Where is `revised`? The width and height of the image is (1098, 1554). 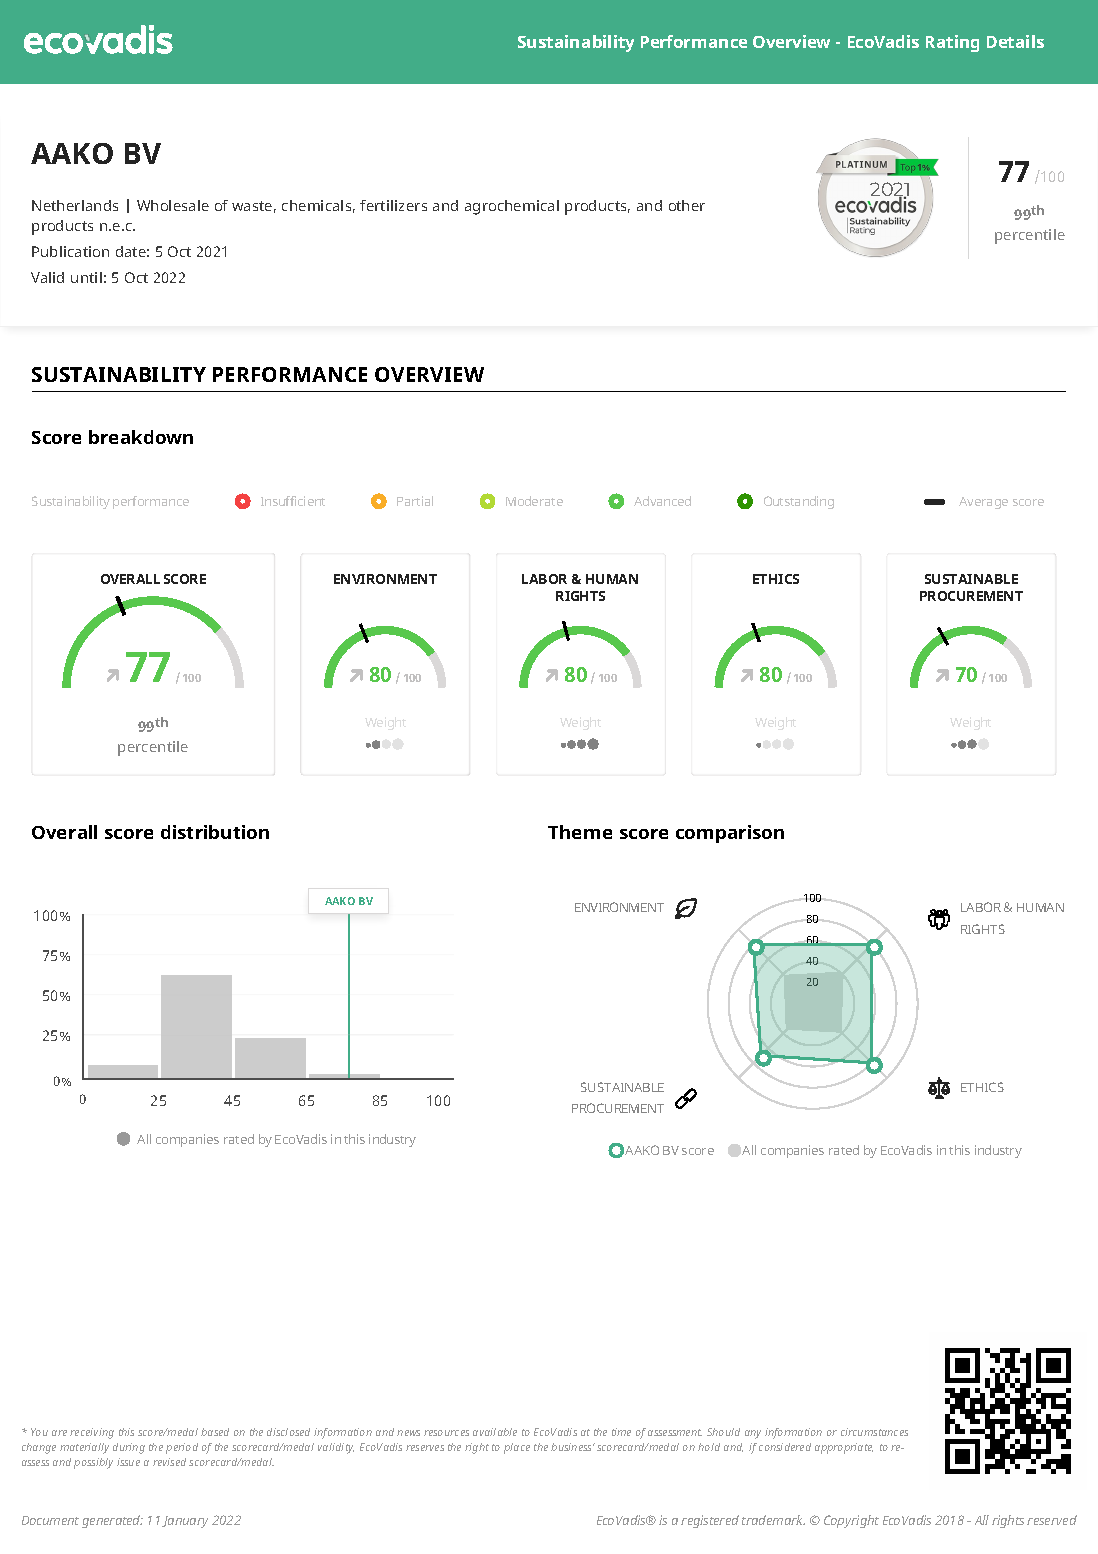
revised is located at coordinates (169, 1462).
